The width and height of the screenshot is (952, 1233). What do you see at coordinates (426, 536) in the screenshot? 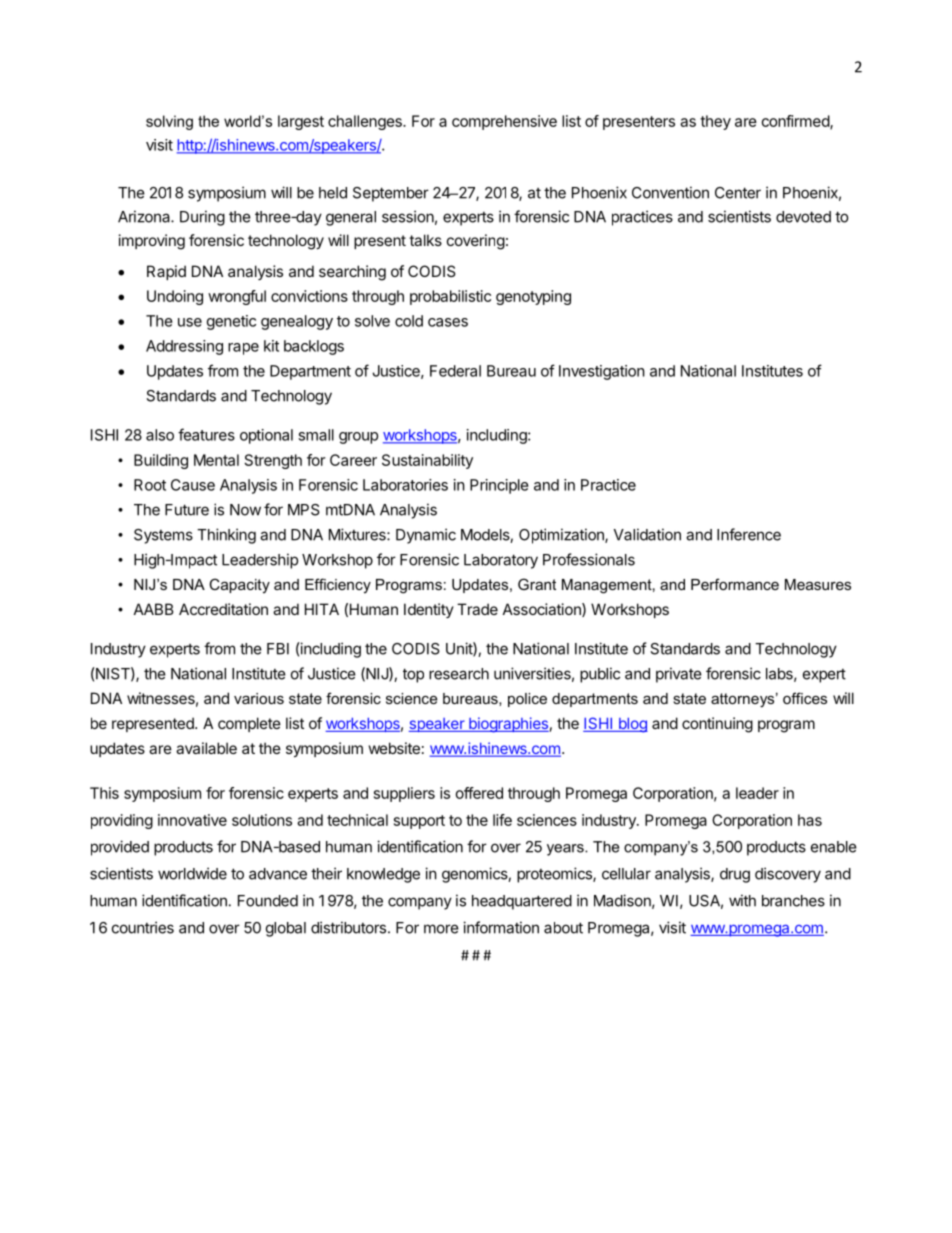
I see `Dynamic` at bounding box center [426, 536].
